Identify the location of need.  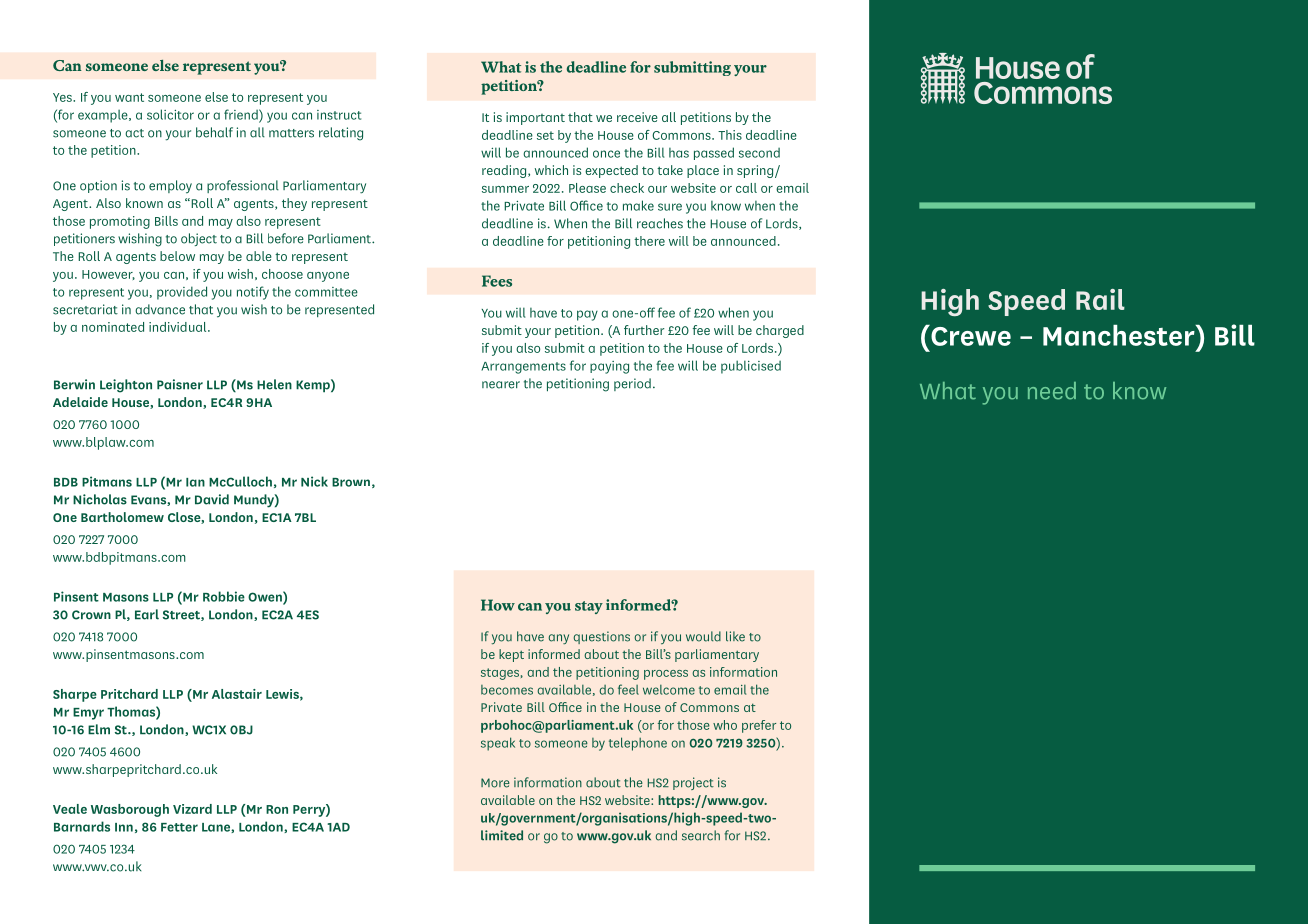
(1052, 391).
